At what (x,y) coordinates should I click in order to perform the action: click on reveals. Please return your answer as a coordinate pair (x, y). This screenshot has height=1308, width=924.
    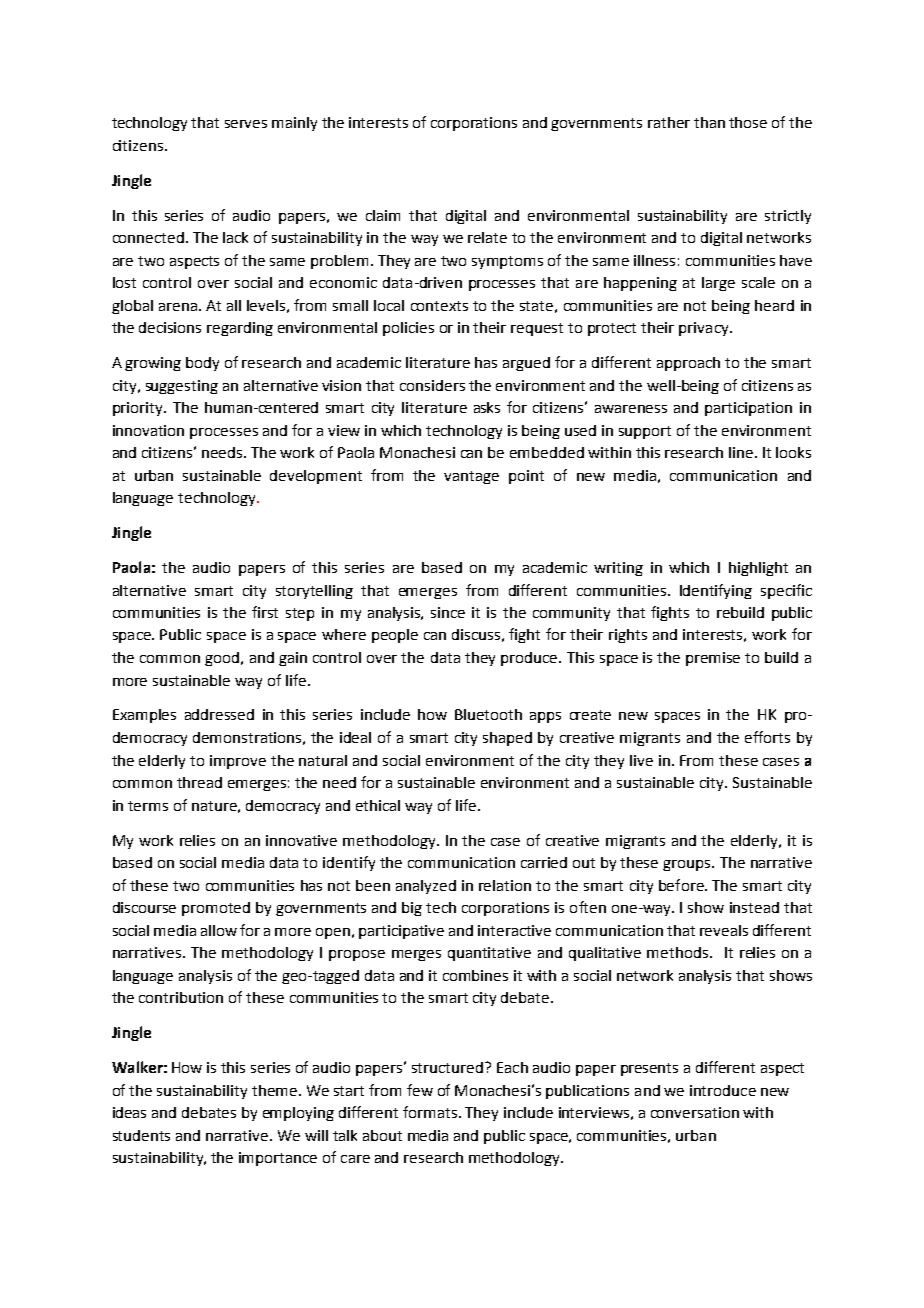
    Looking at the image, I should click on (724, 930).
